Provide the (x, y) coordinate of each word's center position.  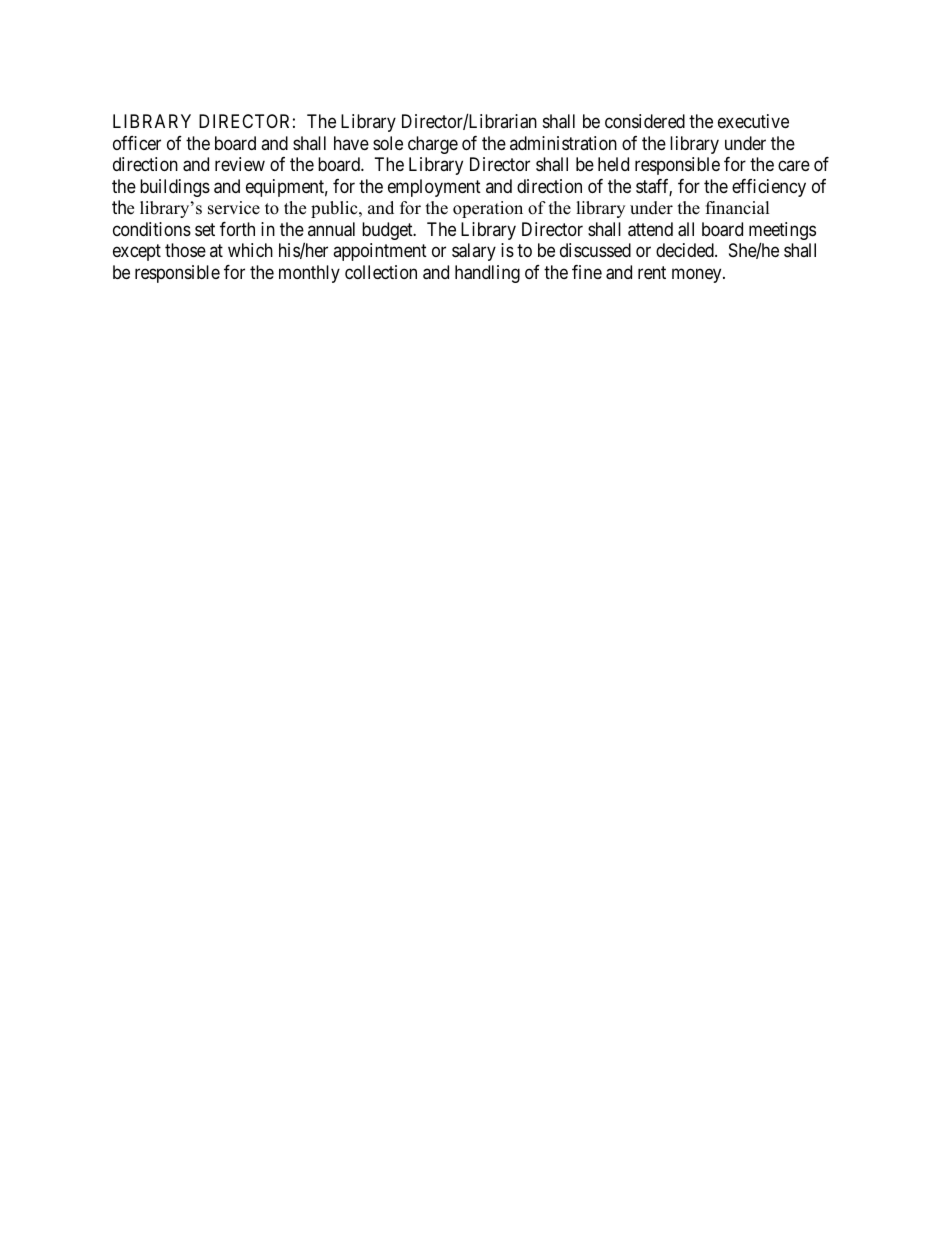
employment (434, 188)
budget (388, 231)
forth (237, 229)
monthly (309, 274)
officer (137, 143)
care (794, 166)
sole (388, 143)
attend (650, 229)
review (240, 164)
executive (753, 121)
